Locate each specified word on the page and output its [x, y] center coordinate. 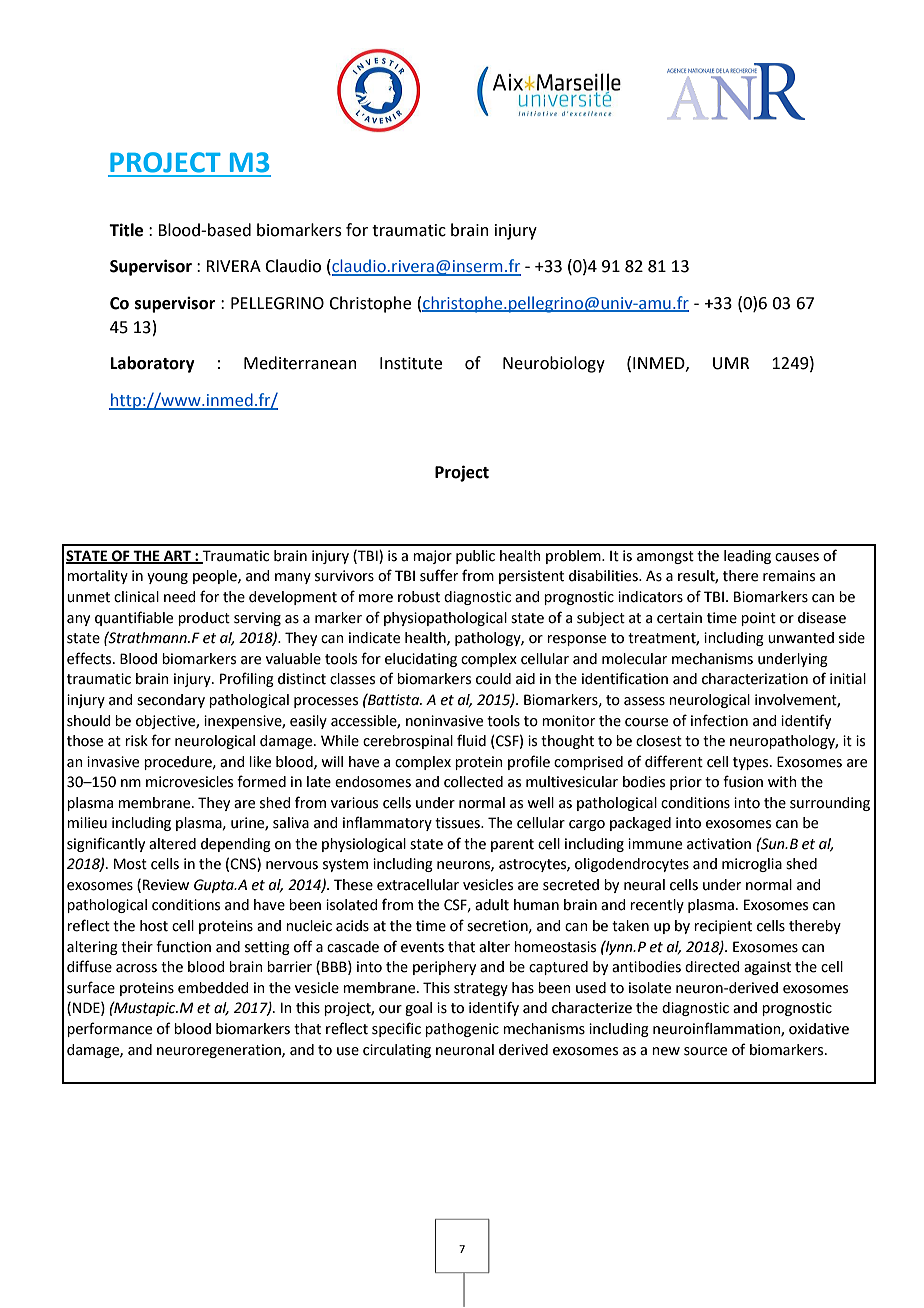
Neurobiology [554, 364]
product [204, 619]
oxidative [819, 1029]
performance [109, 1029]
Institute [411, 363]
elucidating [421, 660]
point [758, 619]
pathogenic [462, 1030]
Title [126, 230]
